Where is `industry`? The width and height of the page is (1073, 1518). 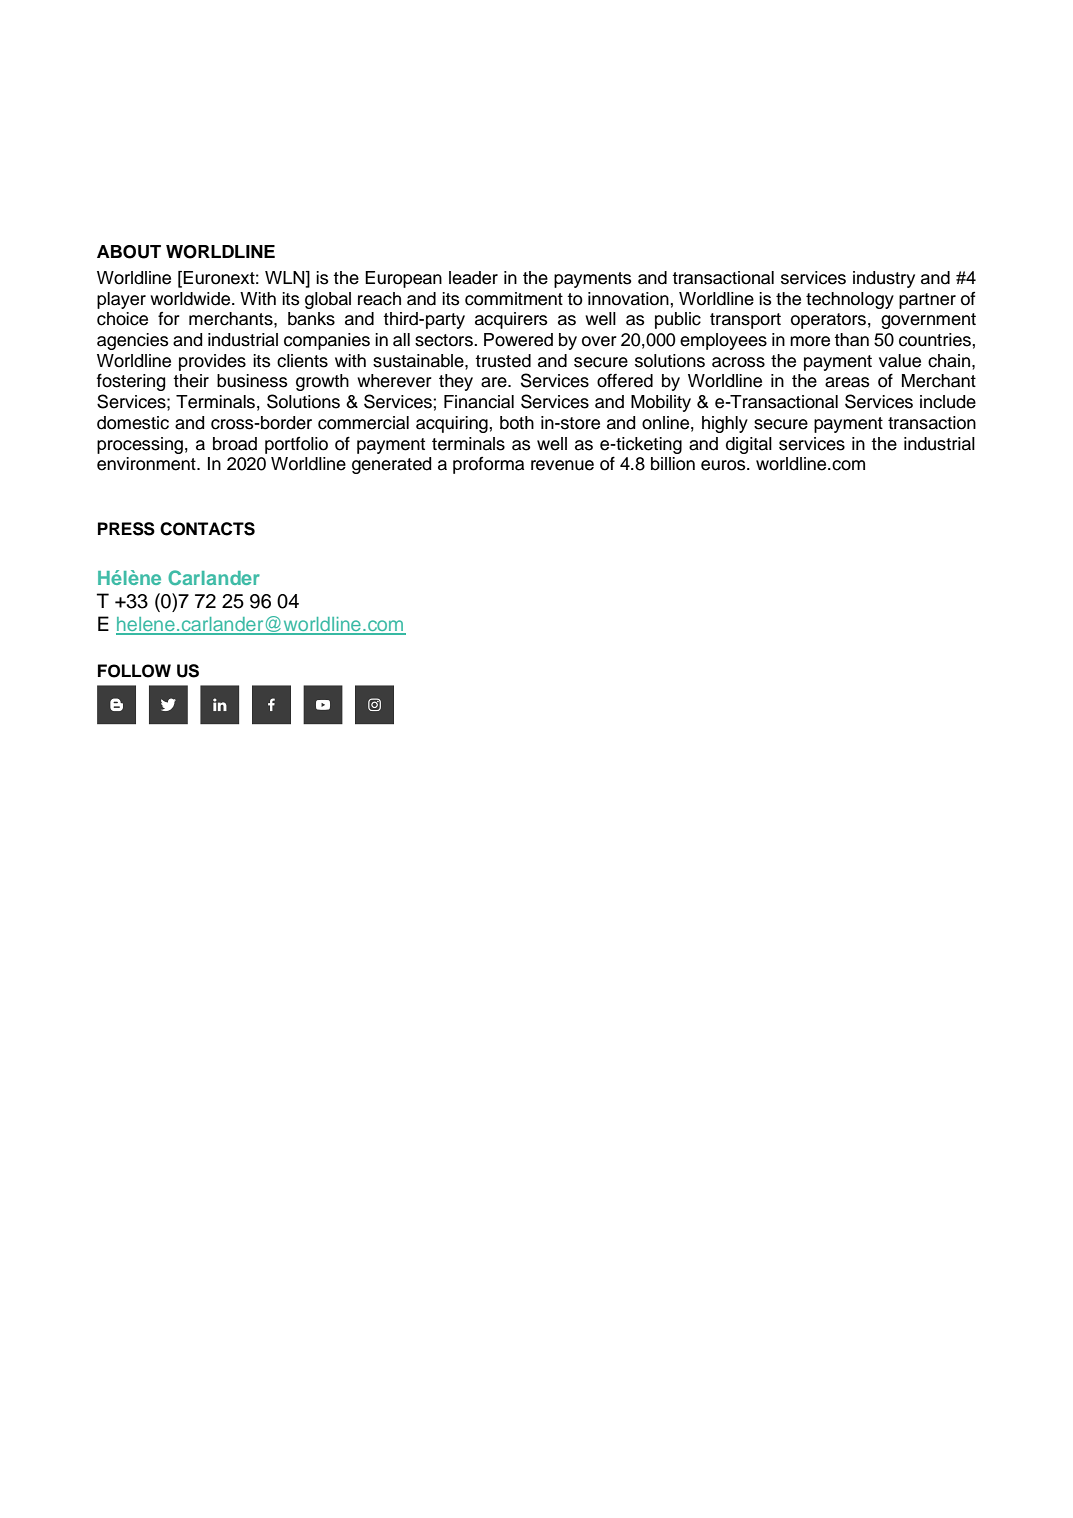 industry is located at coordinates (884, 279).
